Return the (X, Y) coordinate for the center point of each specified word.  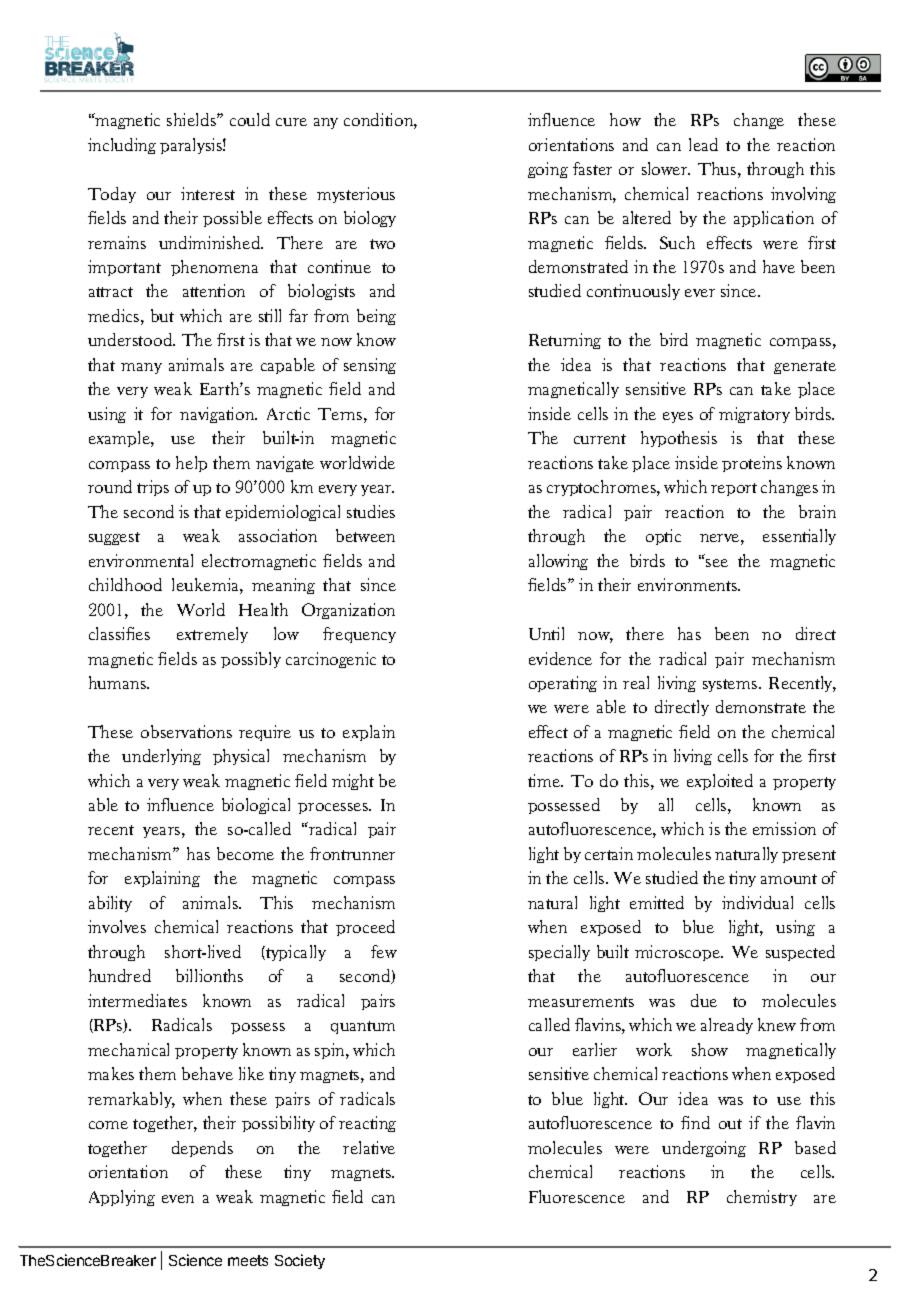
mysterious (356, 195)
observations (186, 731)
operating (563, 684)
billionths (209, 975)
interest (208, 193)
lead (703, 144)
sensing (370, 366)
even (178, 1199)
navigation (218, 415)
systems (731, 685)
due (704, 1000)
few (384, 951)
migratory (754, 415)
